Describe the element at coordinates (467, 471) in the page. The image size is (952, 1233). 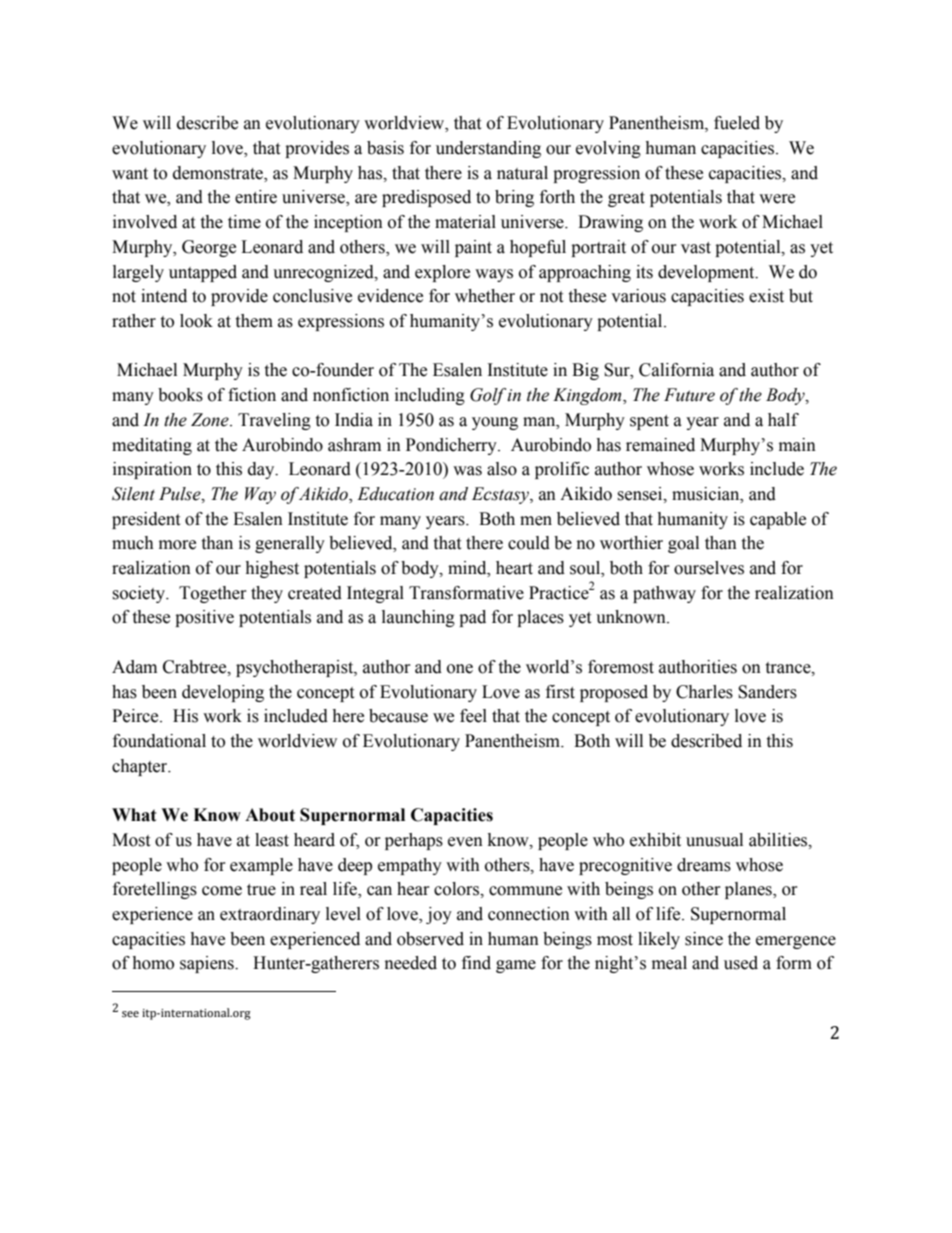
I see `was` at that location.
